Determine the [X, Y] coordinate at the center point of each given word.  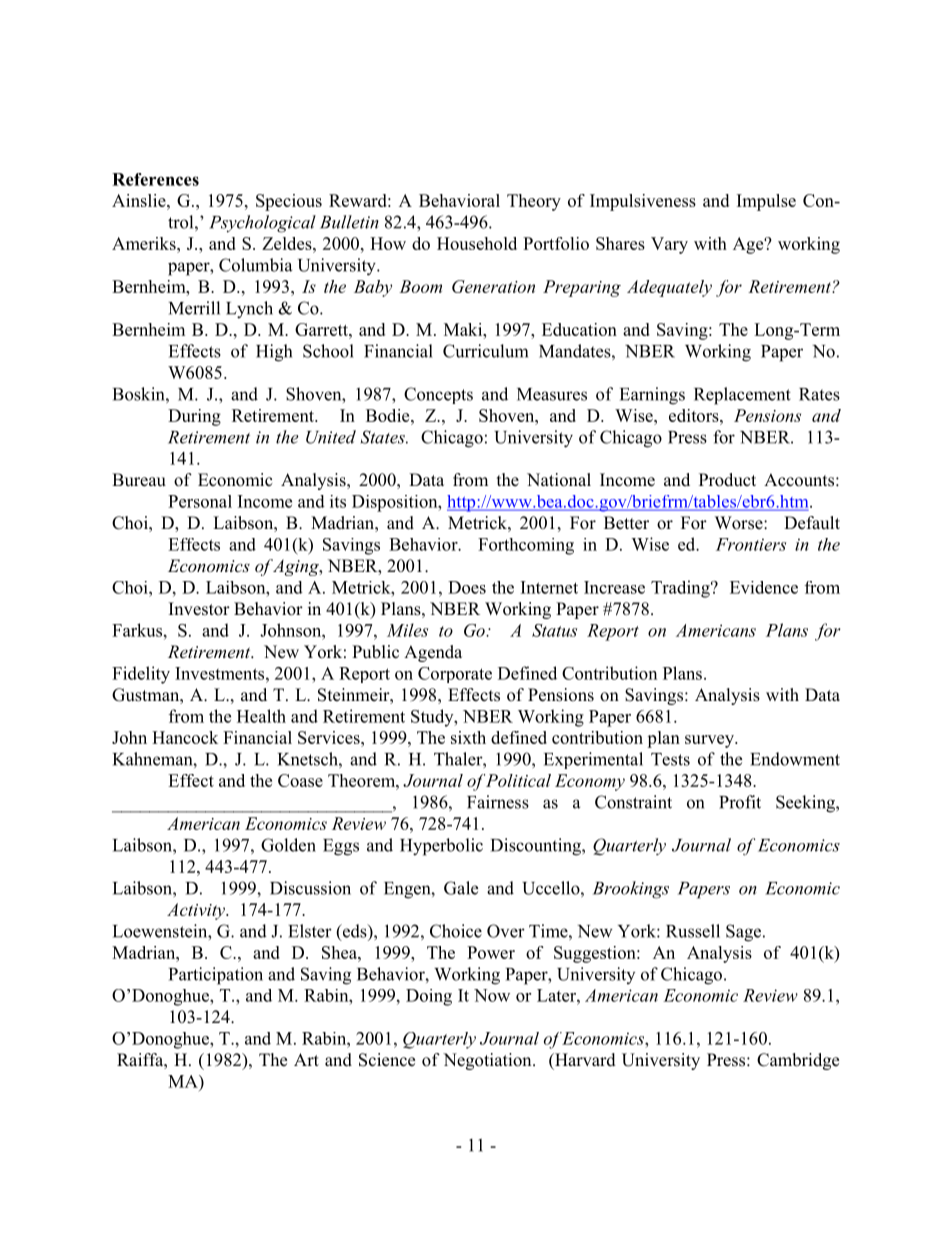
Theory [534, 202]
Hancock [185, 737]
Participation [216, 976]
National [559, 480]
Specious [289, 202]
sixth [468, 737]
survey [710, 741]
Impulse [766, 202]
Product [727, 480]
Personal [200, 501]
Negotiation [488, 1061]
